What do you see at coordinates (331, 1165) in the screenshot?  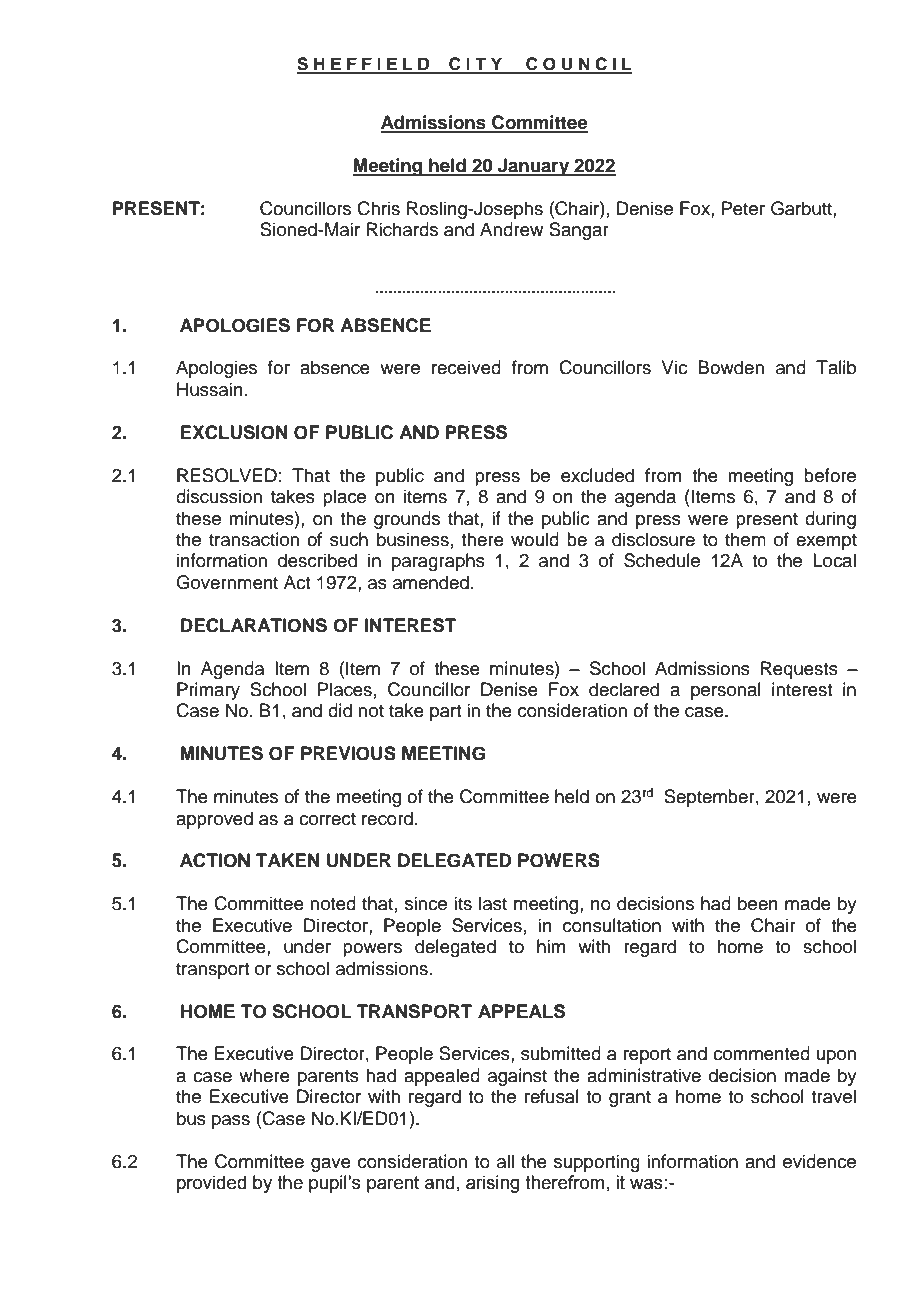 I see `gave` at bounding box center [331, 1165].
